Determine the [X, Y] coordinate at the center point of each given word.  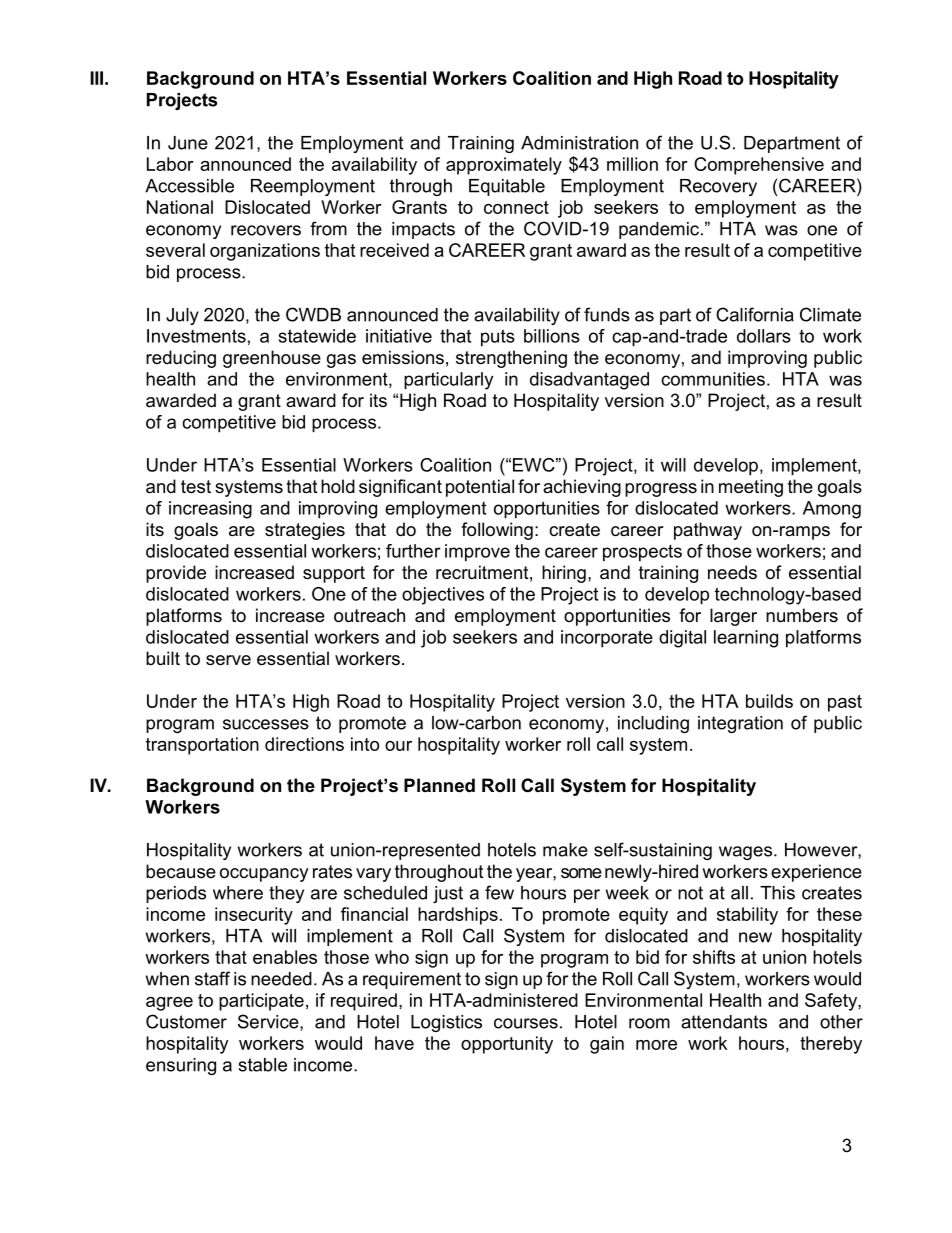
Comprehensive [759, 166]
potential [480, 488]
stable [262, 1065]
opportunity [507, 1045]
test [196, 486]
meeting [751, 488]
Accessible [189, 186]
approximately [504, 166]
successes [266, 724]
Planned [439, 785]
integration [740, 724]
